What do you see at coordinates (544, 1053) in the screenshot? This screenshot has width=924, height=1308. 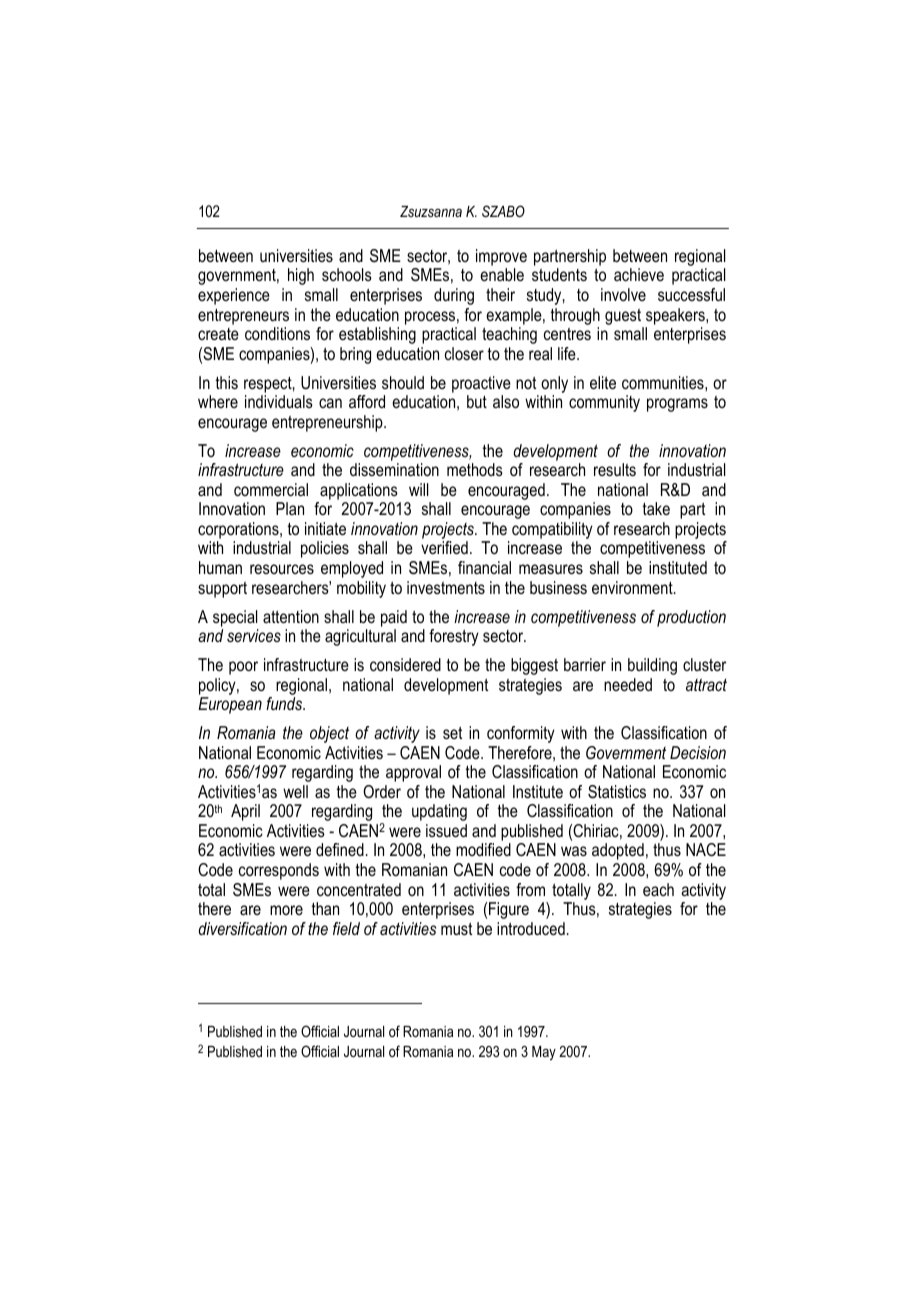 I see `May` at bounding box center [544, 1053].
